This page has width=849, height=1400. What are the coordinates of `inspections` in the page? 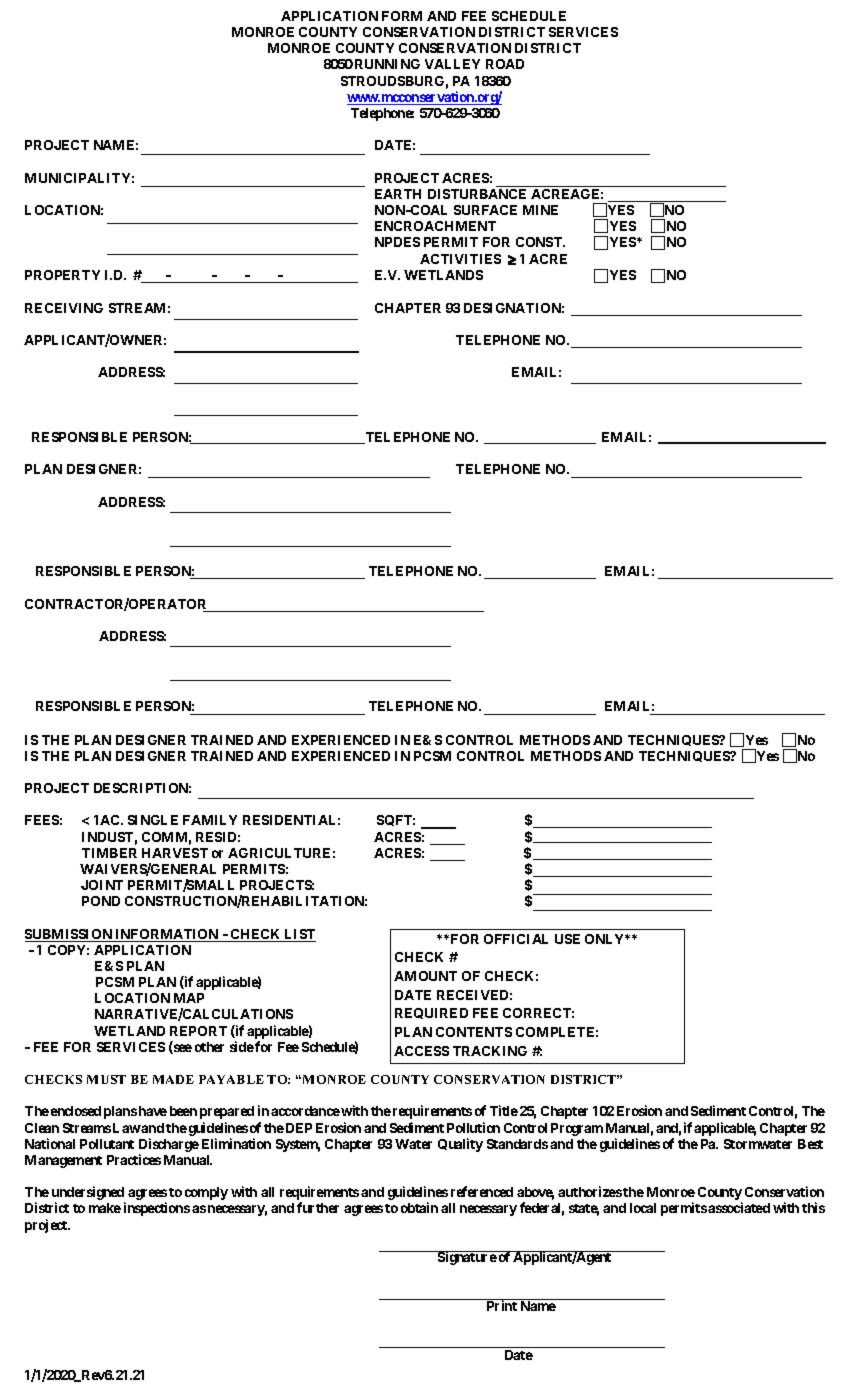 It's located at (157, 1209).
